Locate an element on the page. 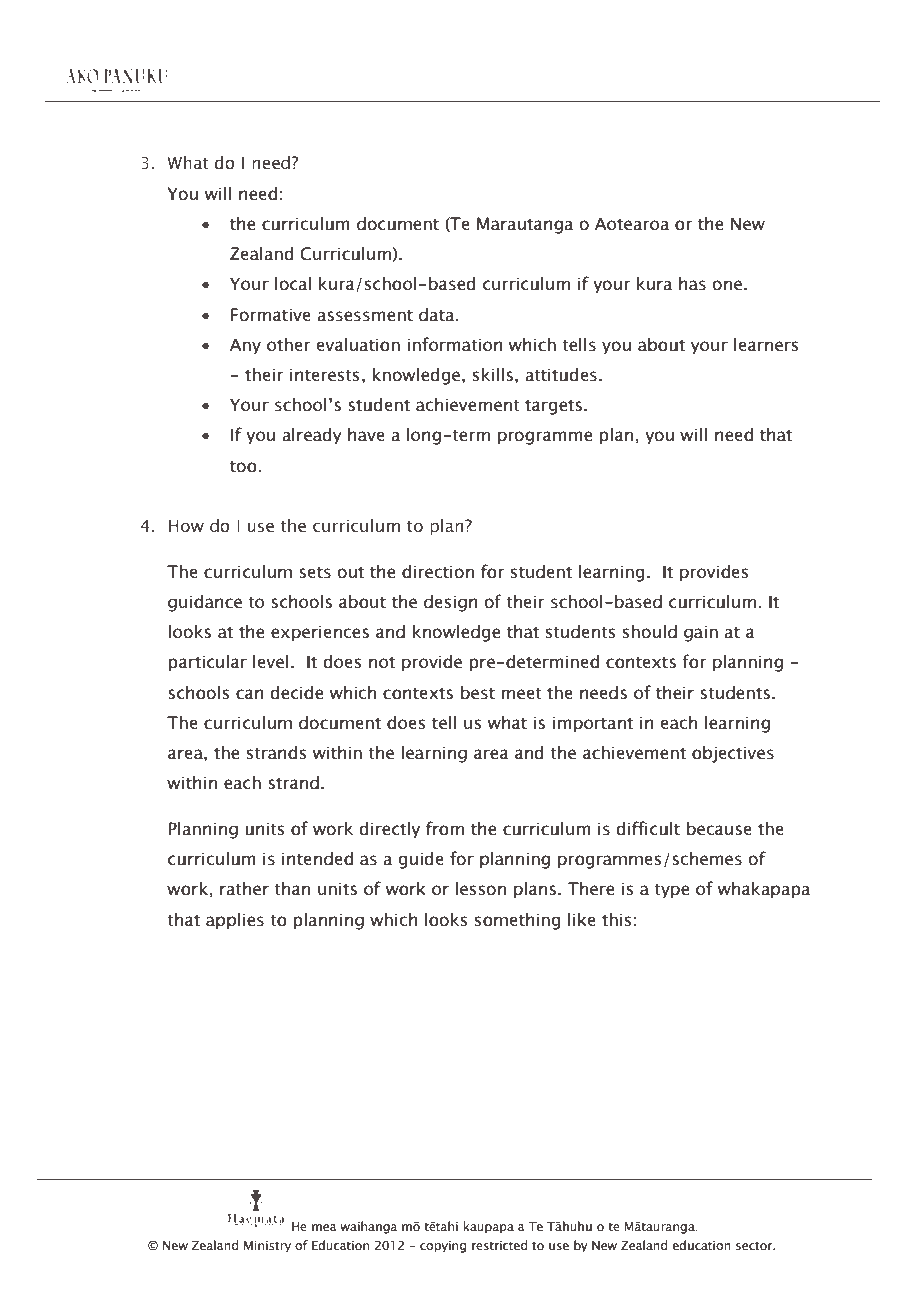 This page has width=924, height=1308. type is located at coordinates (671, 891).
